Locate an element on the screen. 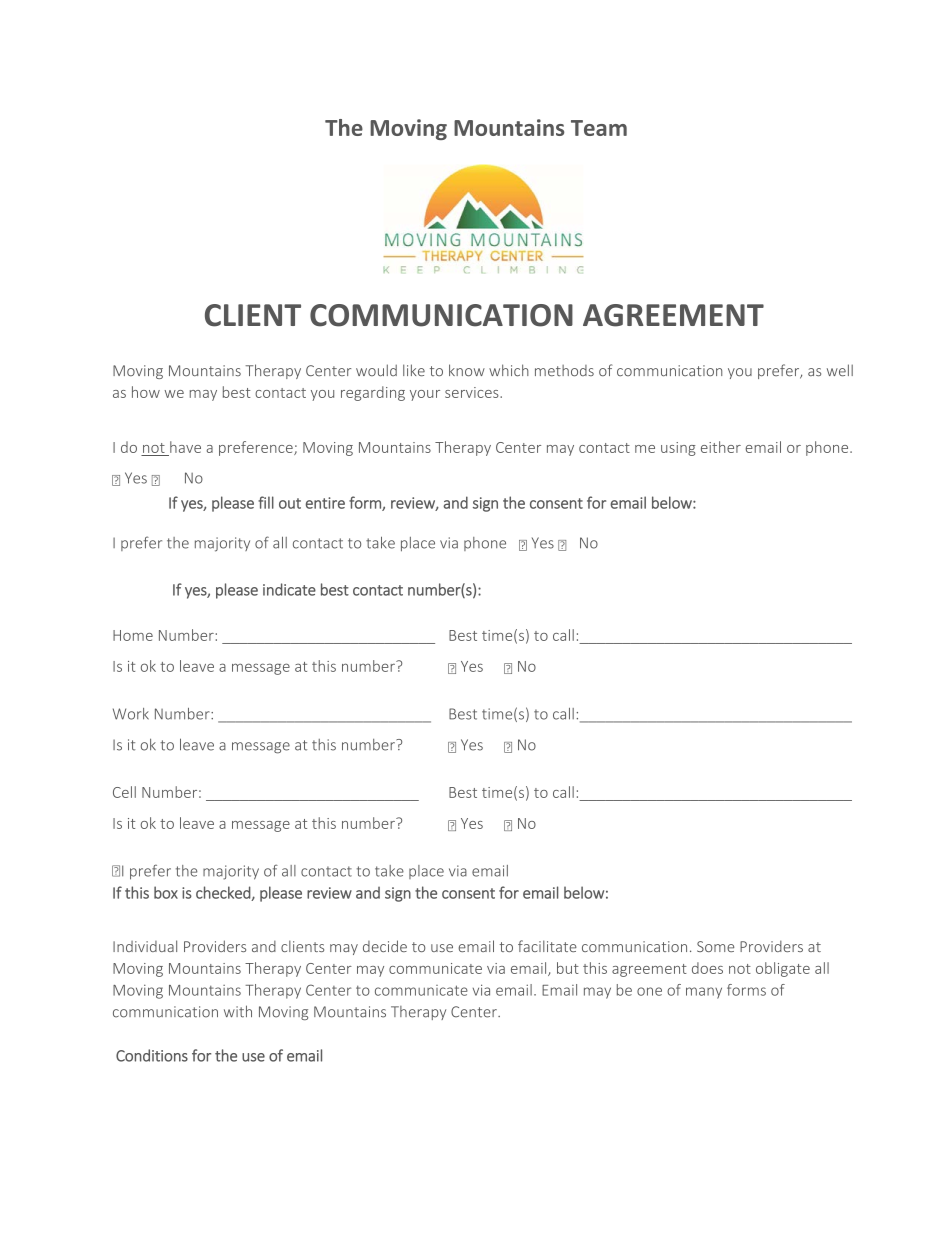  with is located at coordinates (238, 1011).
